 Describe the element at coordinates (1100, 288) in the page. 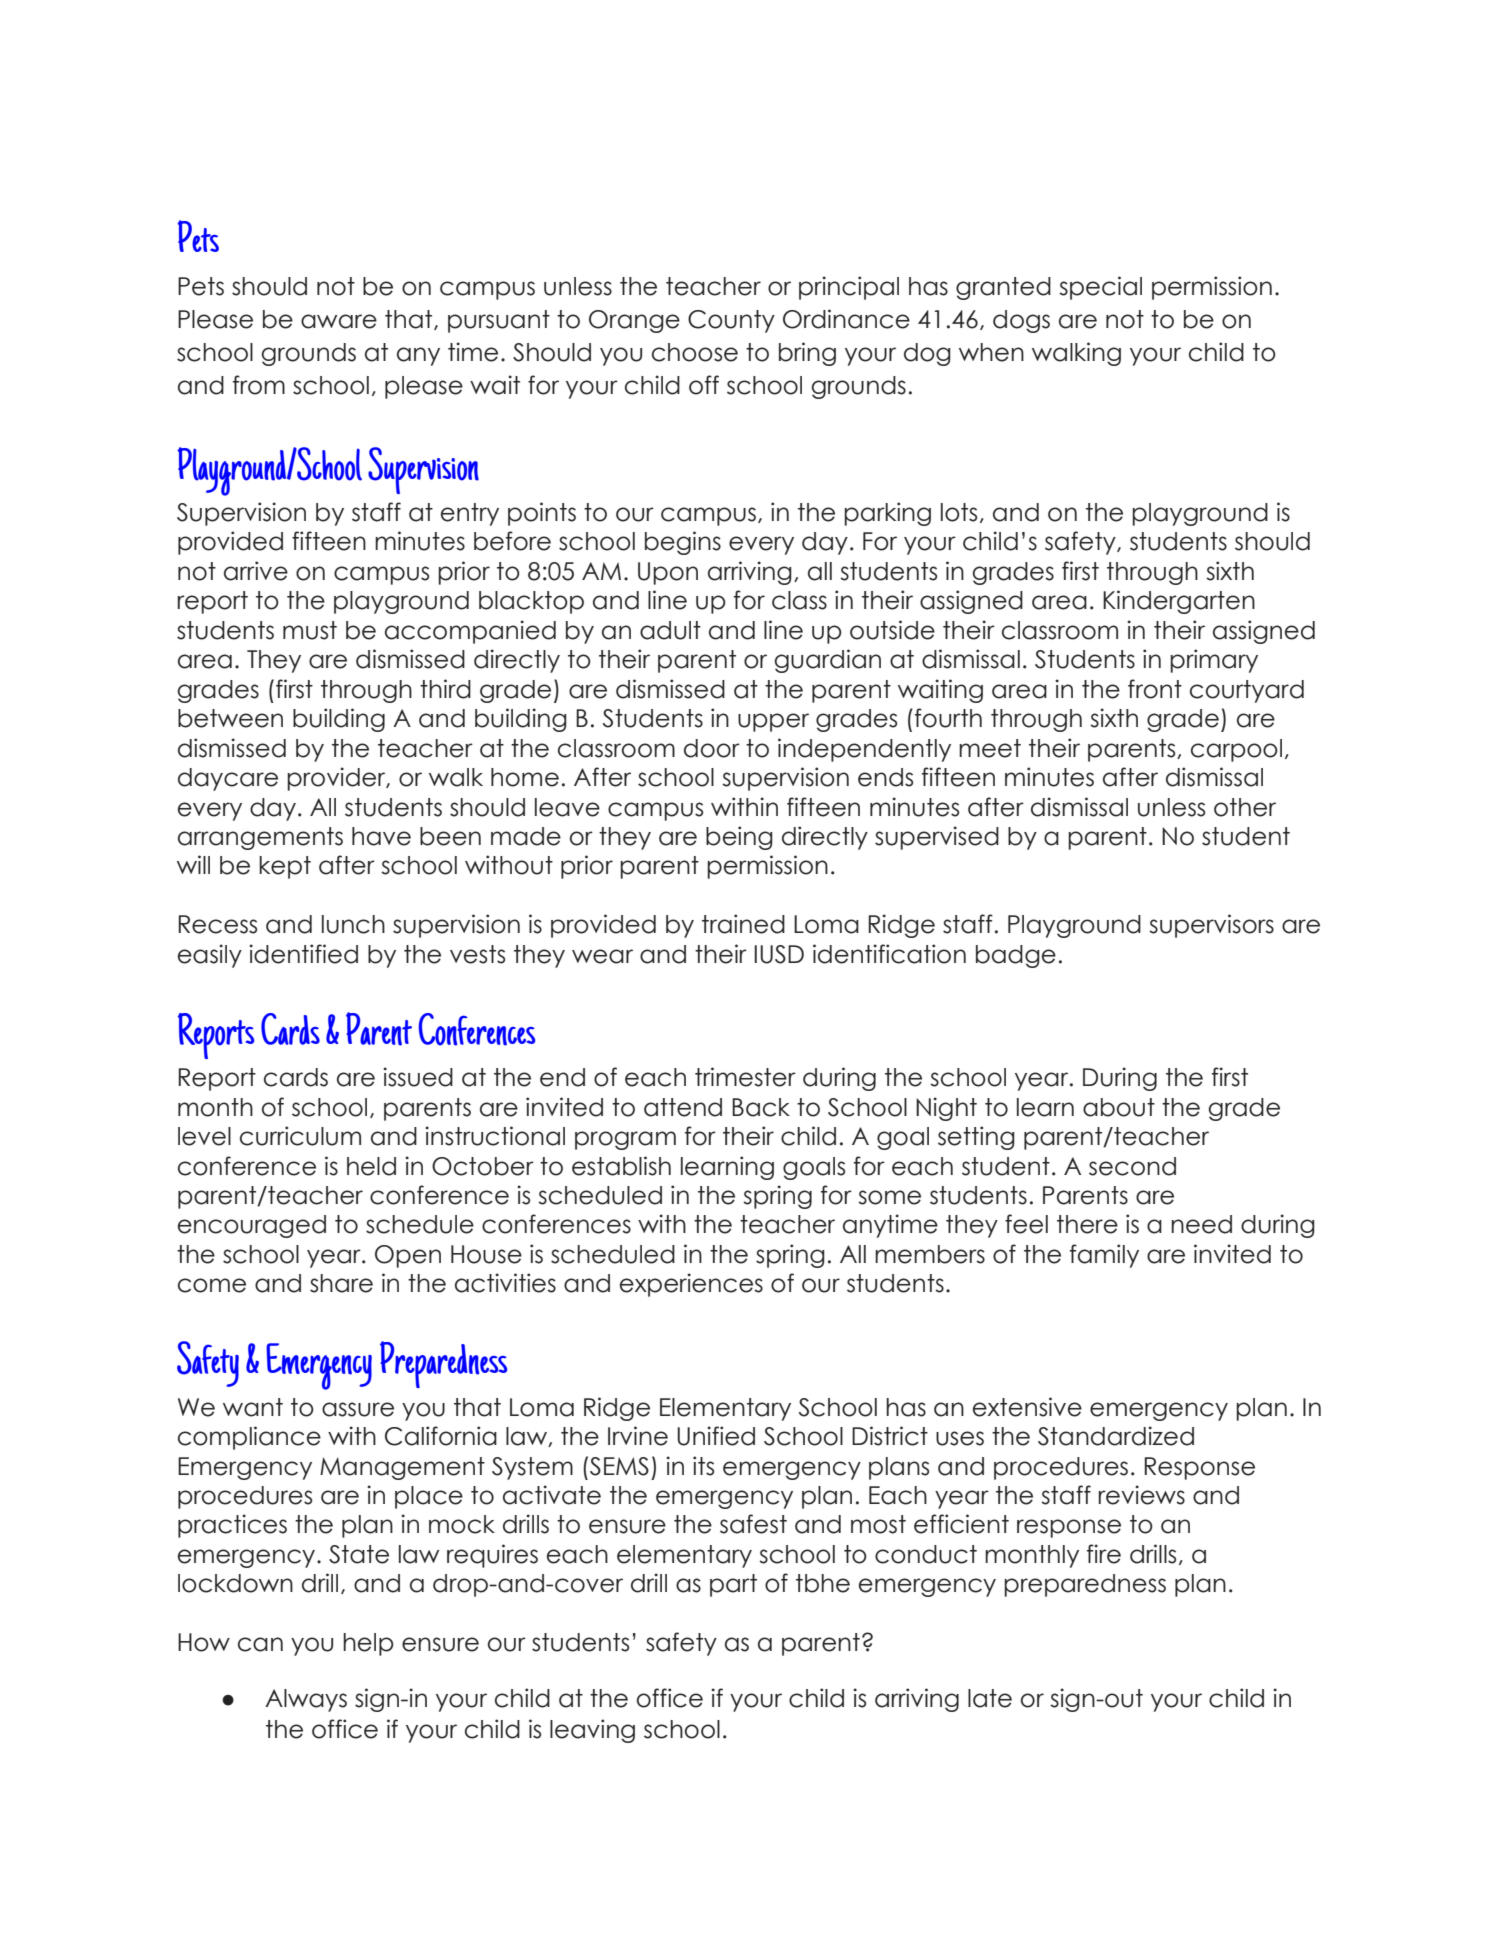

I see `special` at that location.
